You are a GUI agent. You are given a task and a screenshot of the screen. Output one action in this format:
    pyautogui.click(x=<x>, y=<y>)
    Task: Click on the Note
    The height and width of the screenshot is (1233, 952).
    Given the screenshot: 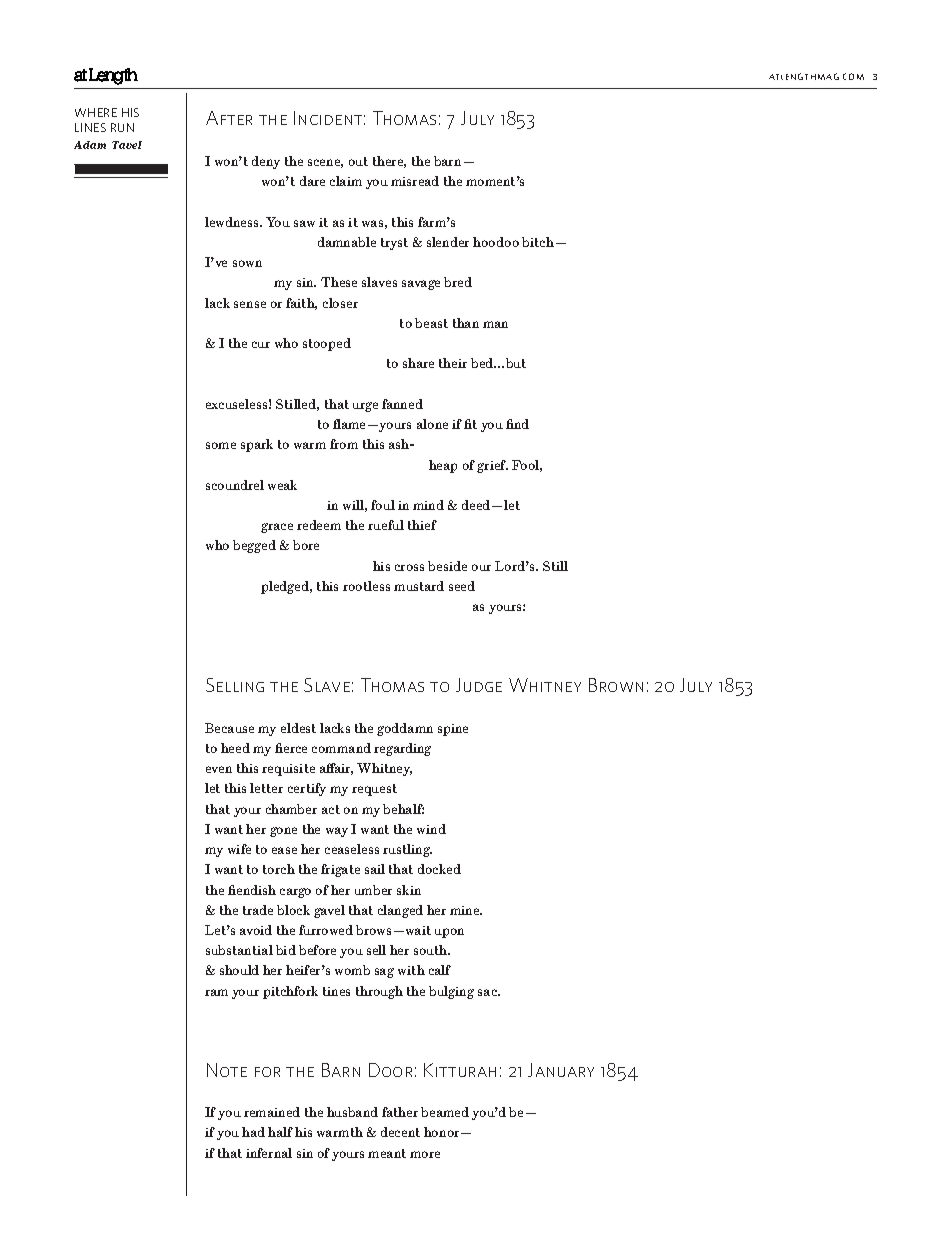 What is the action you would take?
    pyautogui.click(x=227, y=1070)
